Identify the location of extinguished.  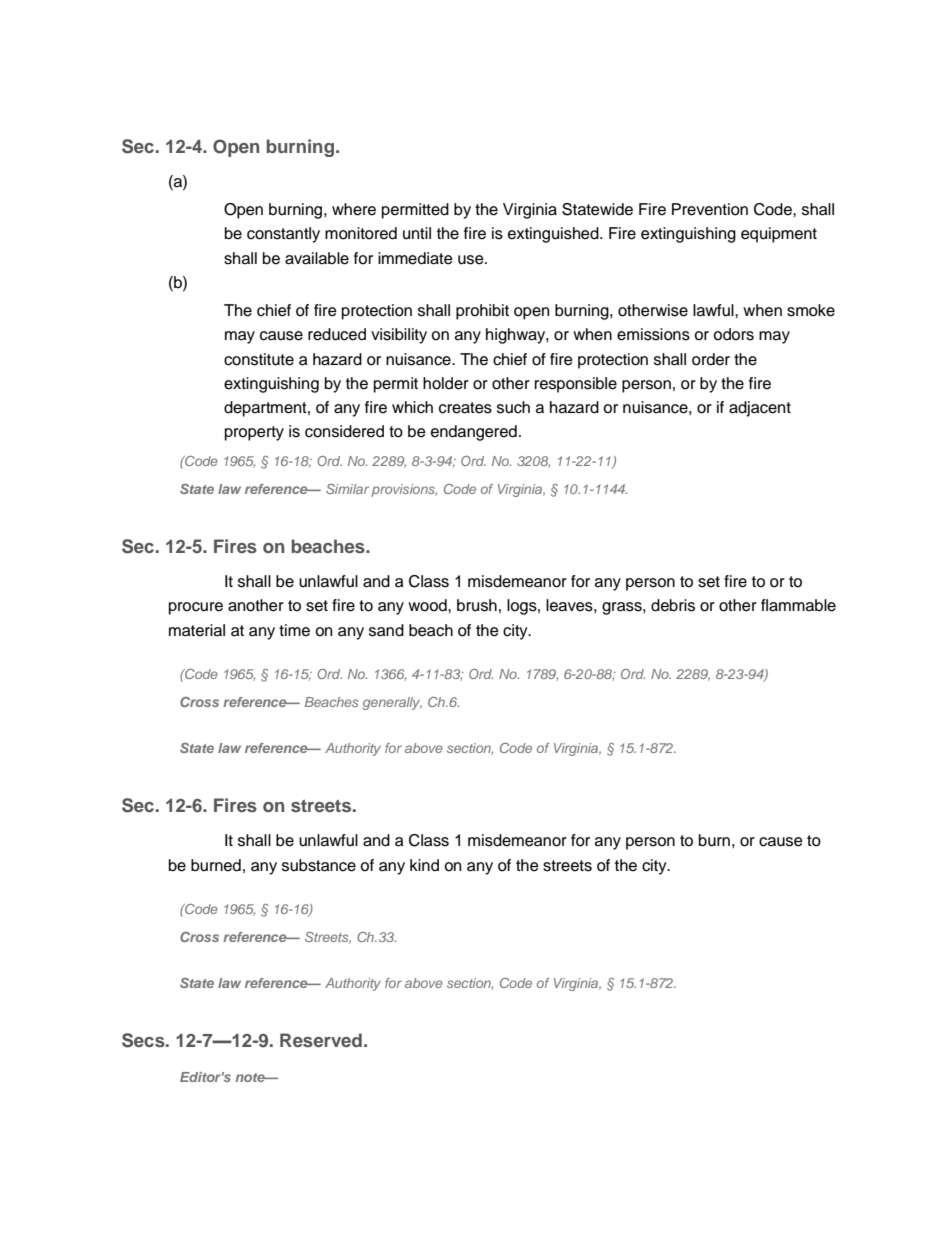
(554, 235).
